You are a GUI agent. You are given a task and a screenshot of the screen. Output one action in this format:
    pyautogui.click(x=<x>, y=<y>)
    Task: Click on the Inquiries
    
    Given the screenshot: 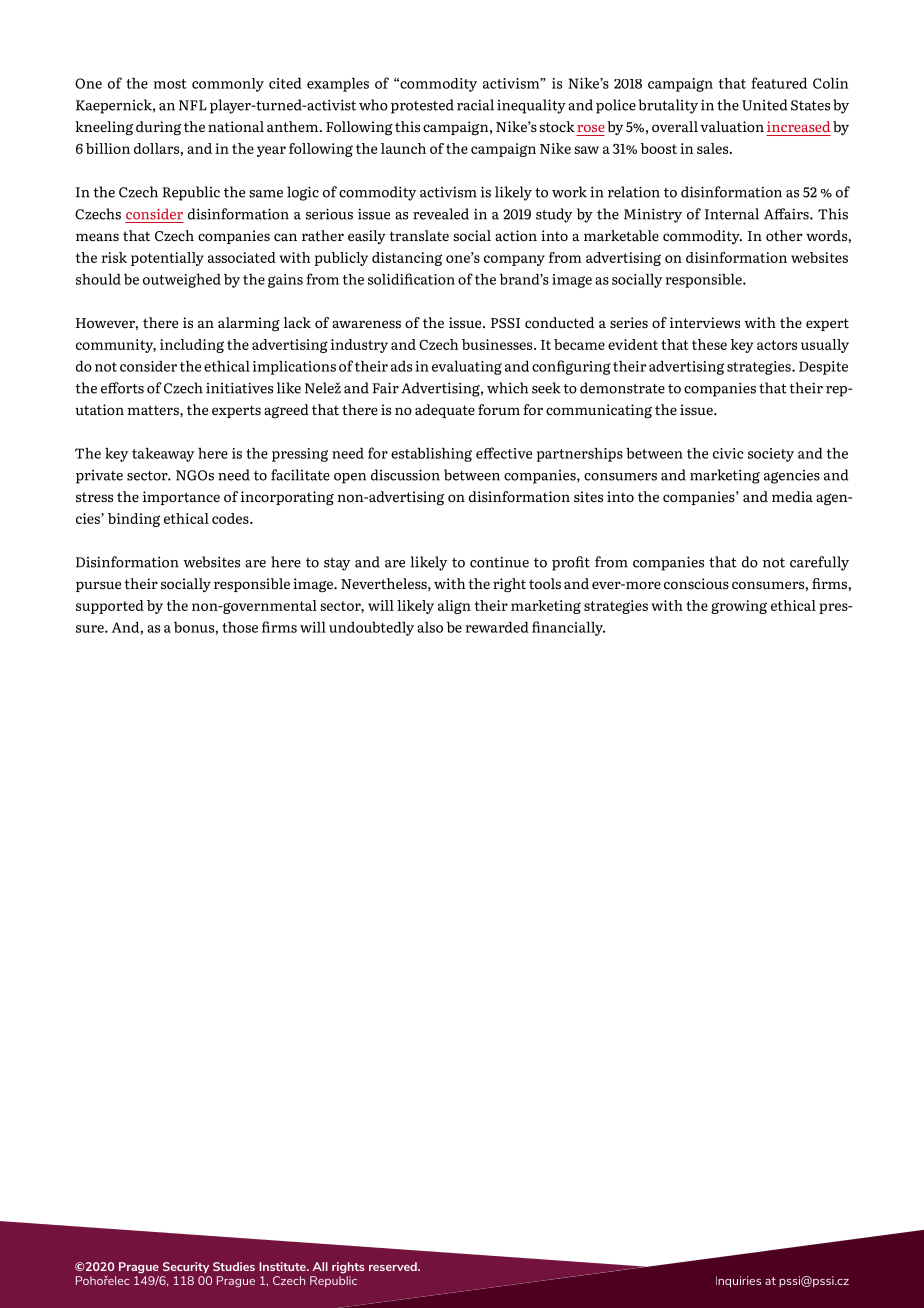 What is the action you would take?
    pyautogui.click(x=738, y=1282)
